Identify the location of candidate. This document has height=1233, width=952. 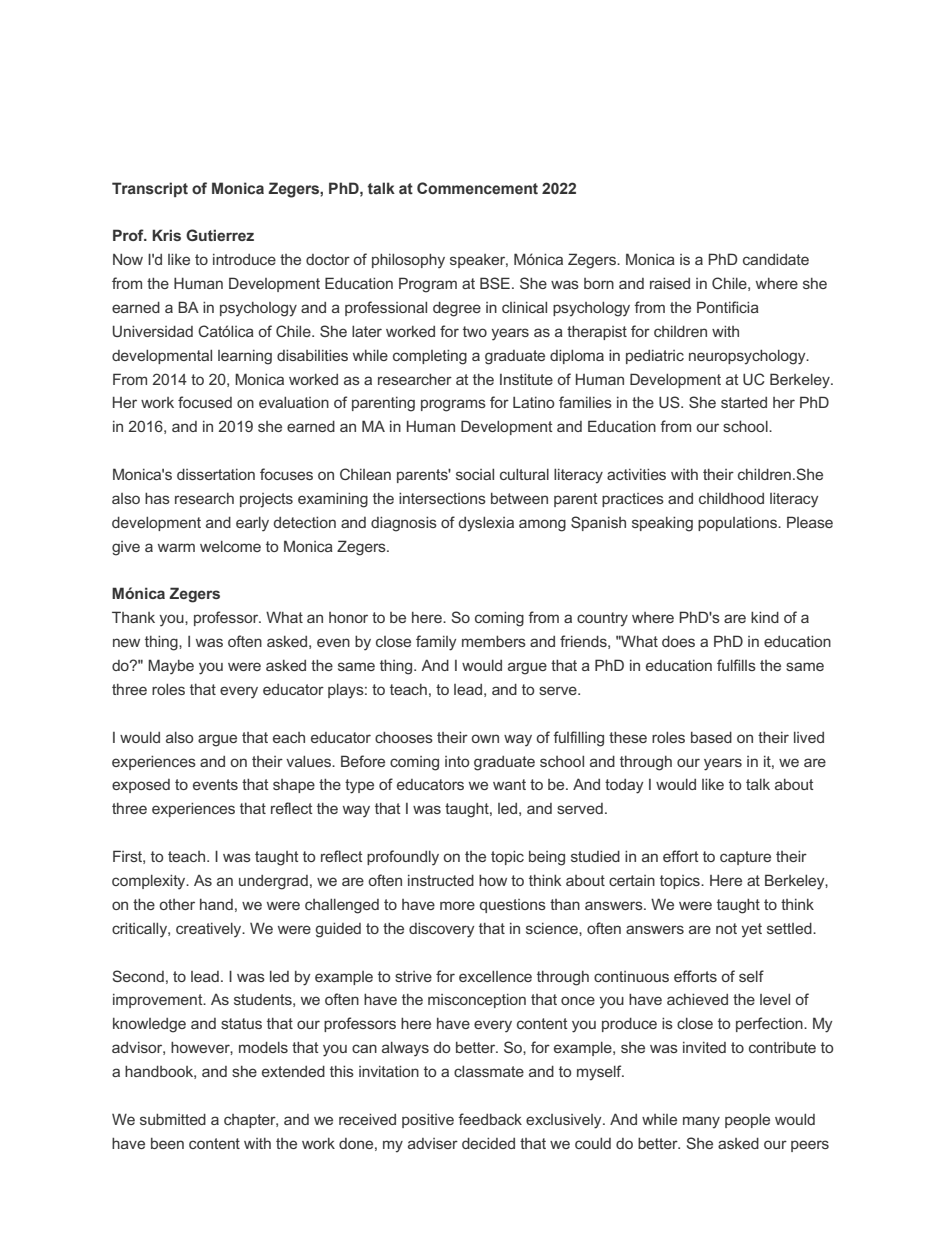
(776, 259).
